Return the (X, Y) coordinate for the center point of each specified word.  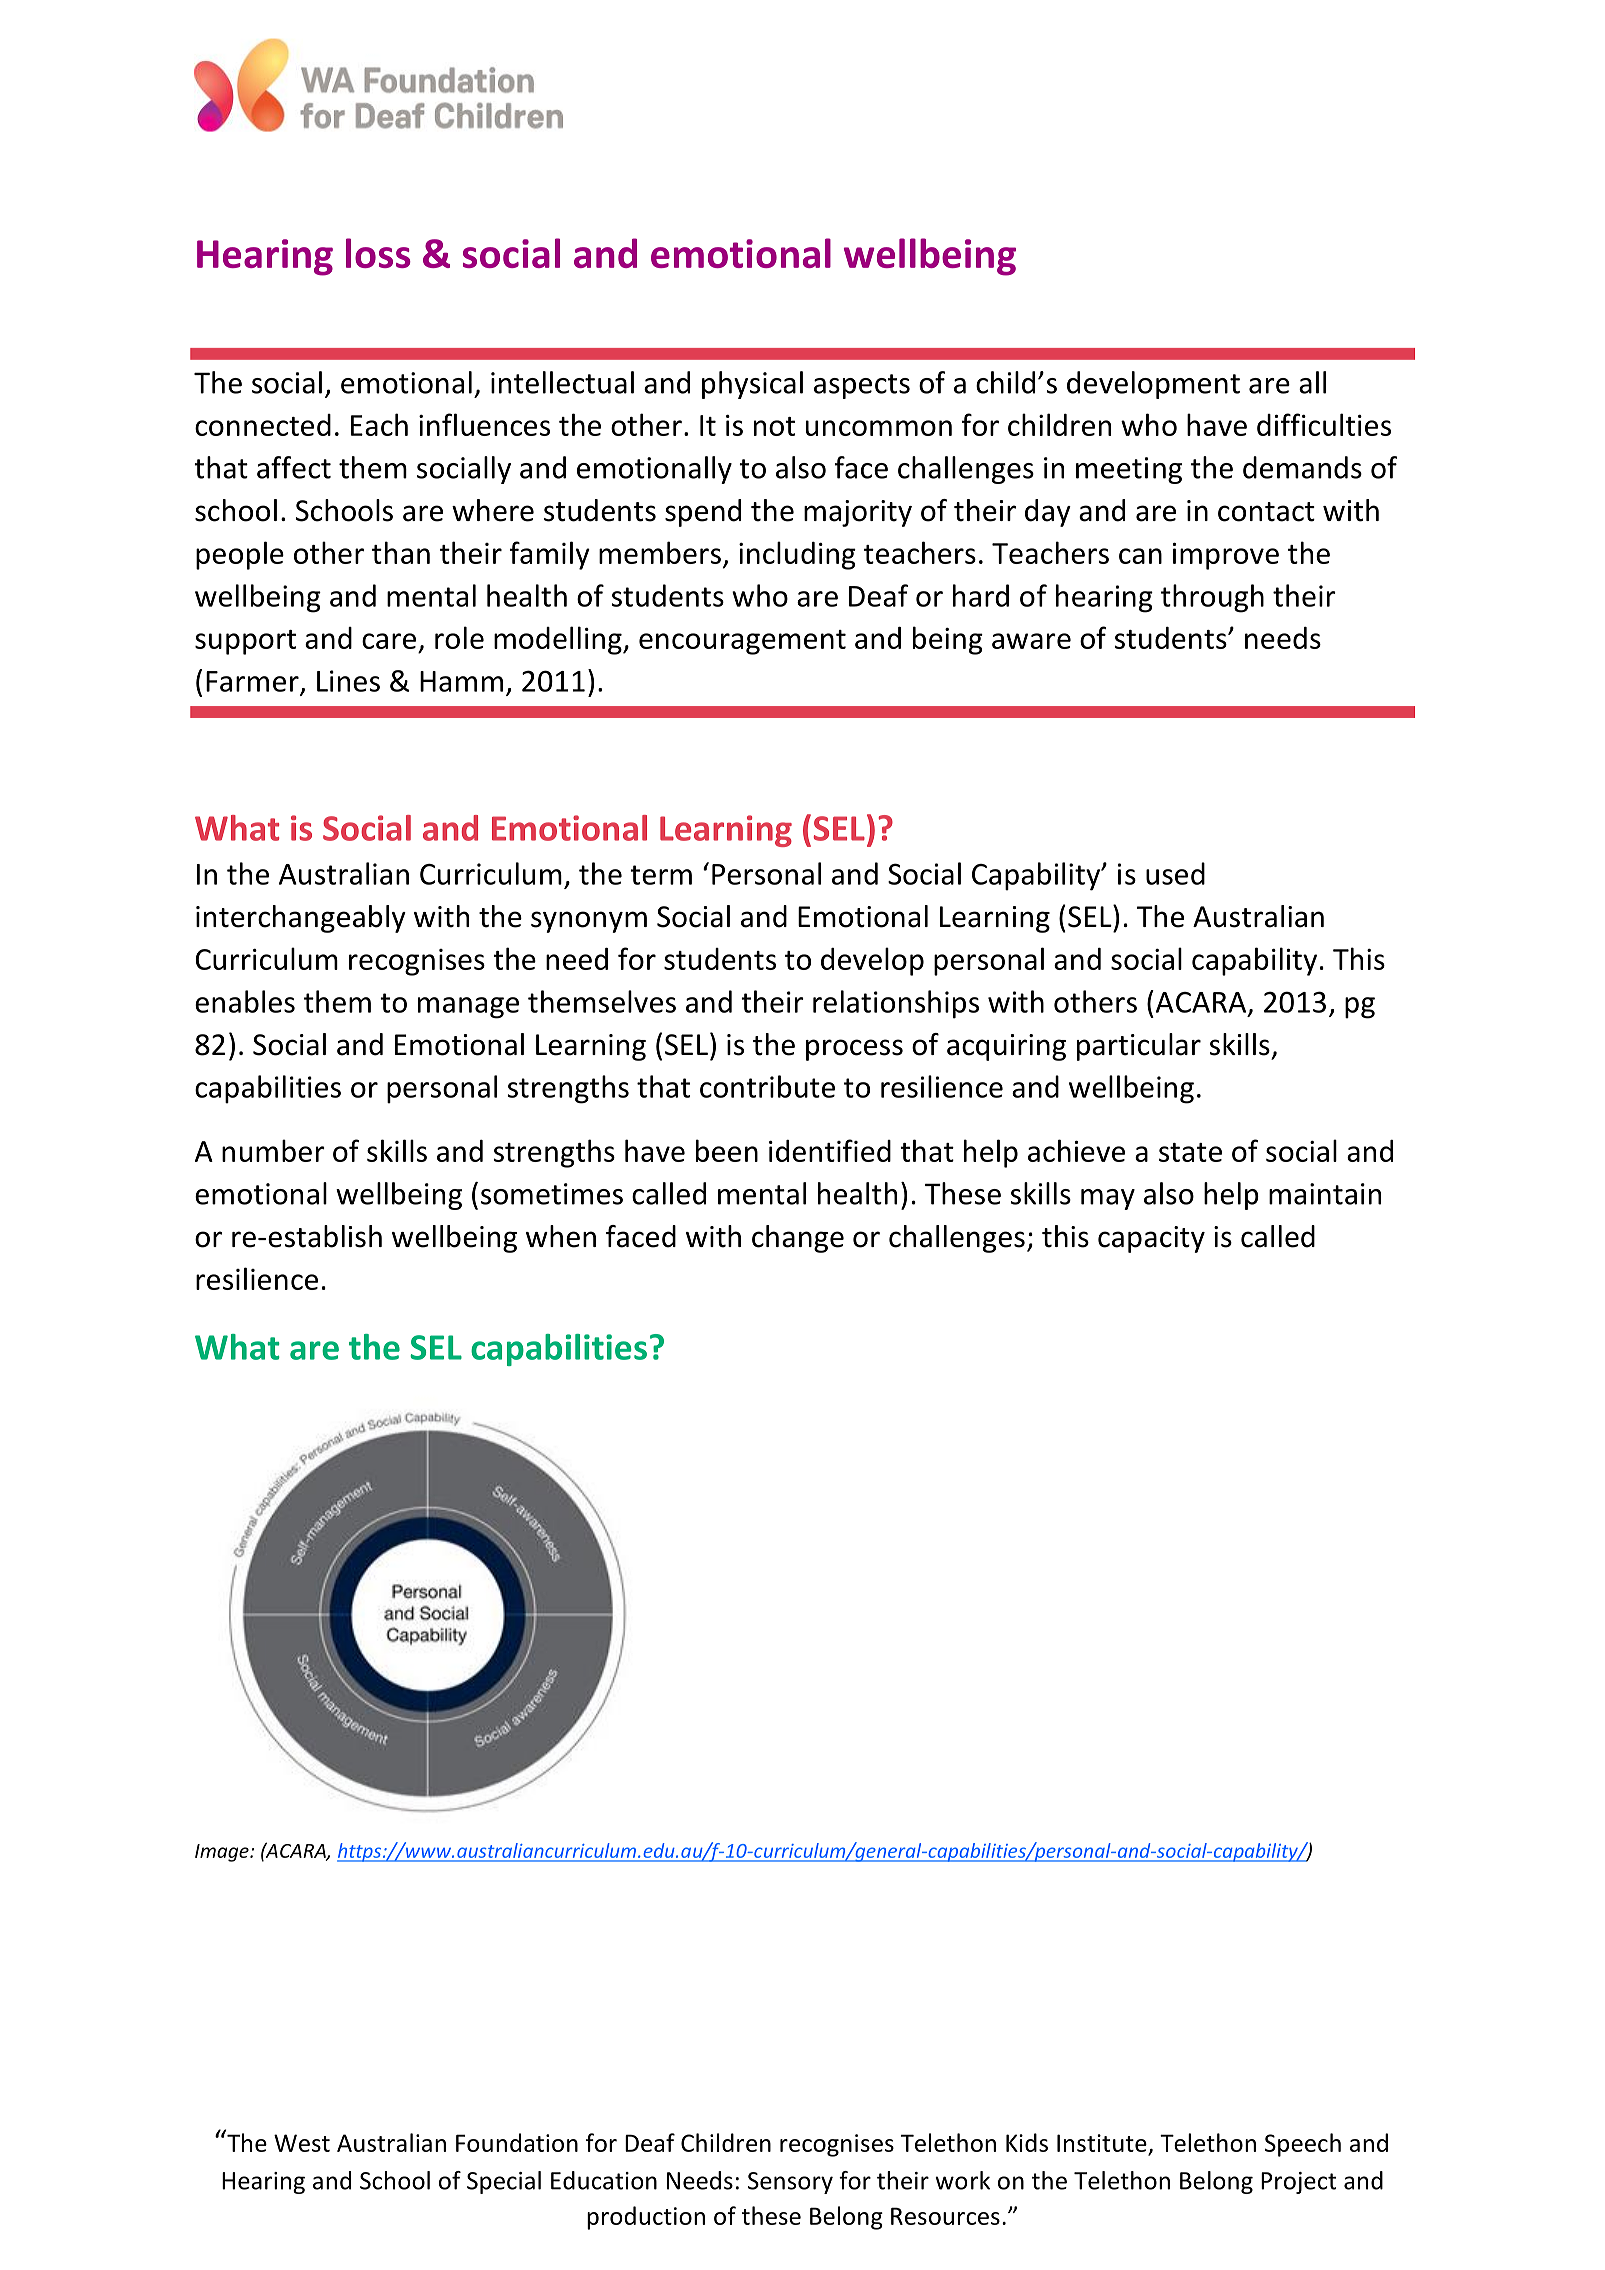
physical (752, 385)
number (273, 1150)
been (727, 1150)
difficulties (1324, 424)
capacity (1151, 1239)
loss (378, 253)
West (302, 2143)
